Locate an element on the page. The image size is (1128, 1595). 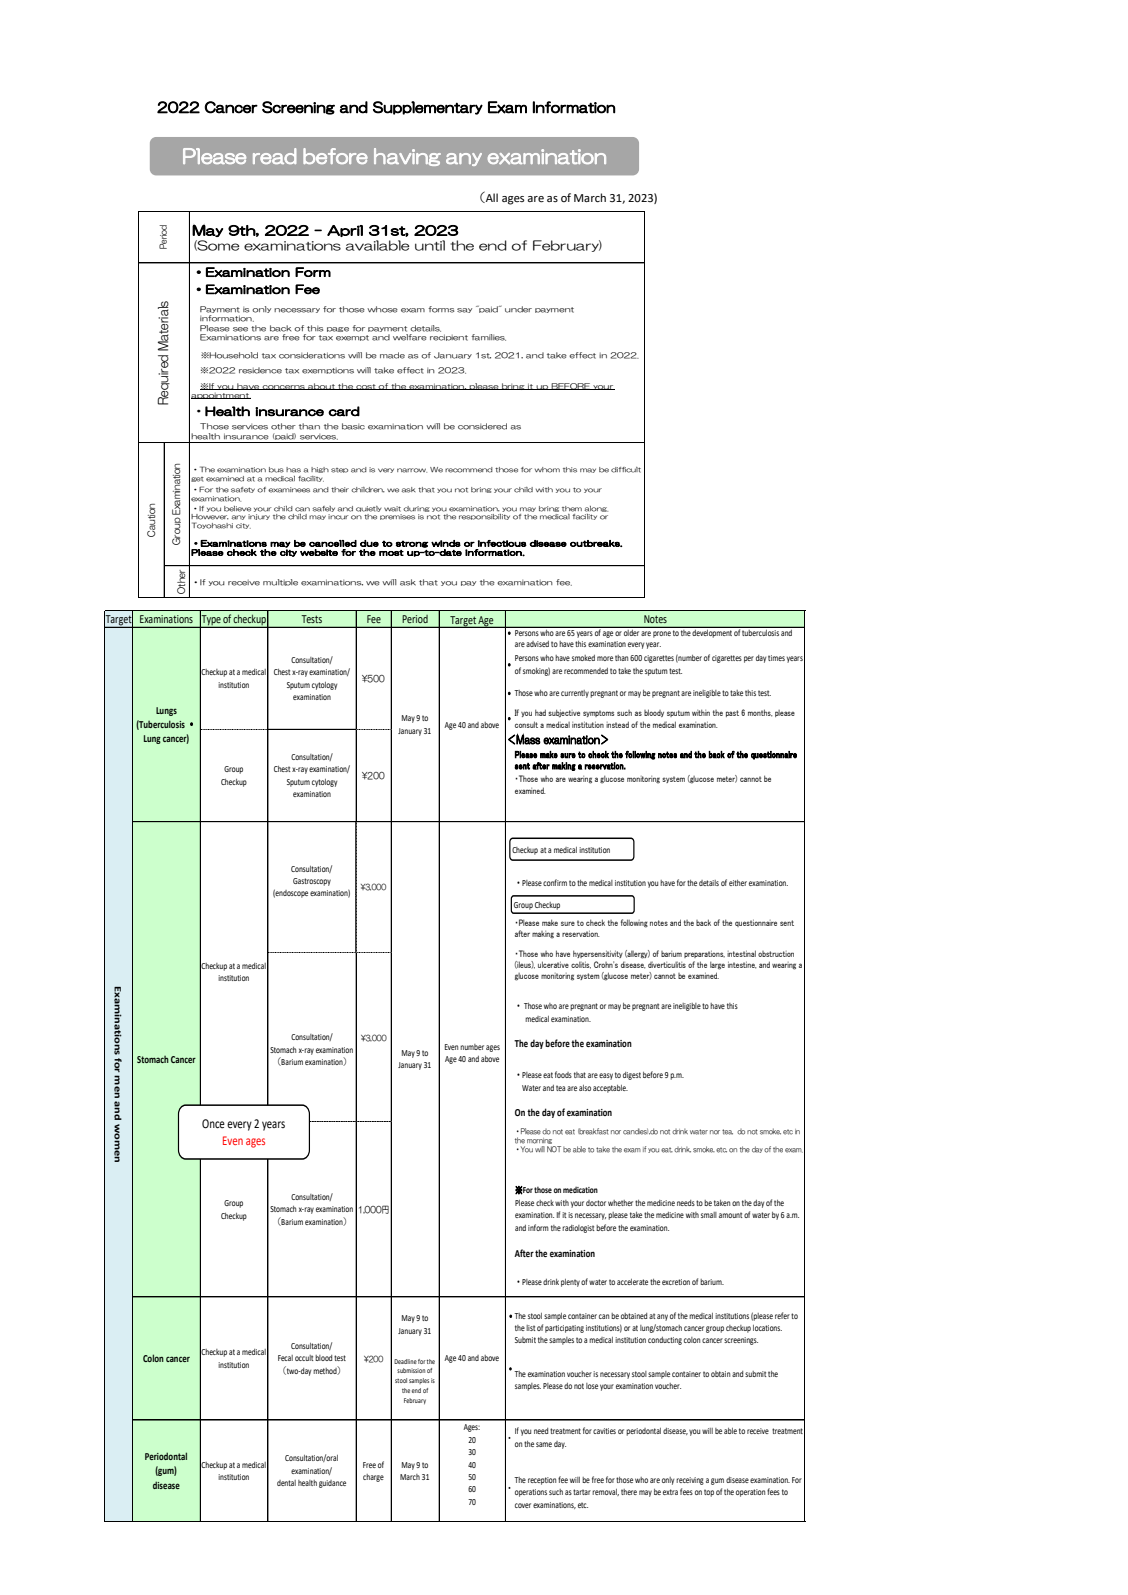
large is located at coordinates (717, 966).
